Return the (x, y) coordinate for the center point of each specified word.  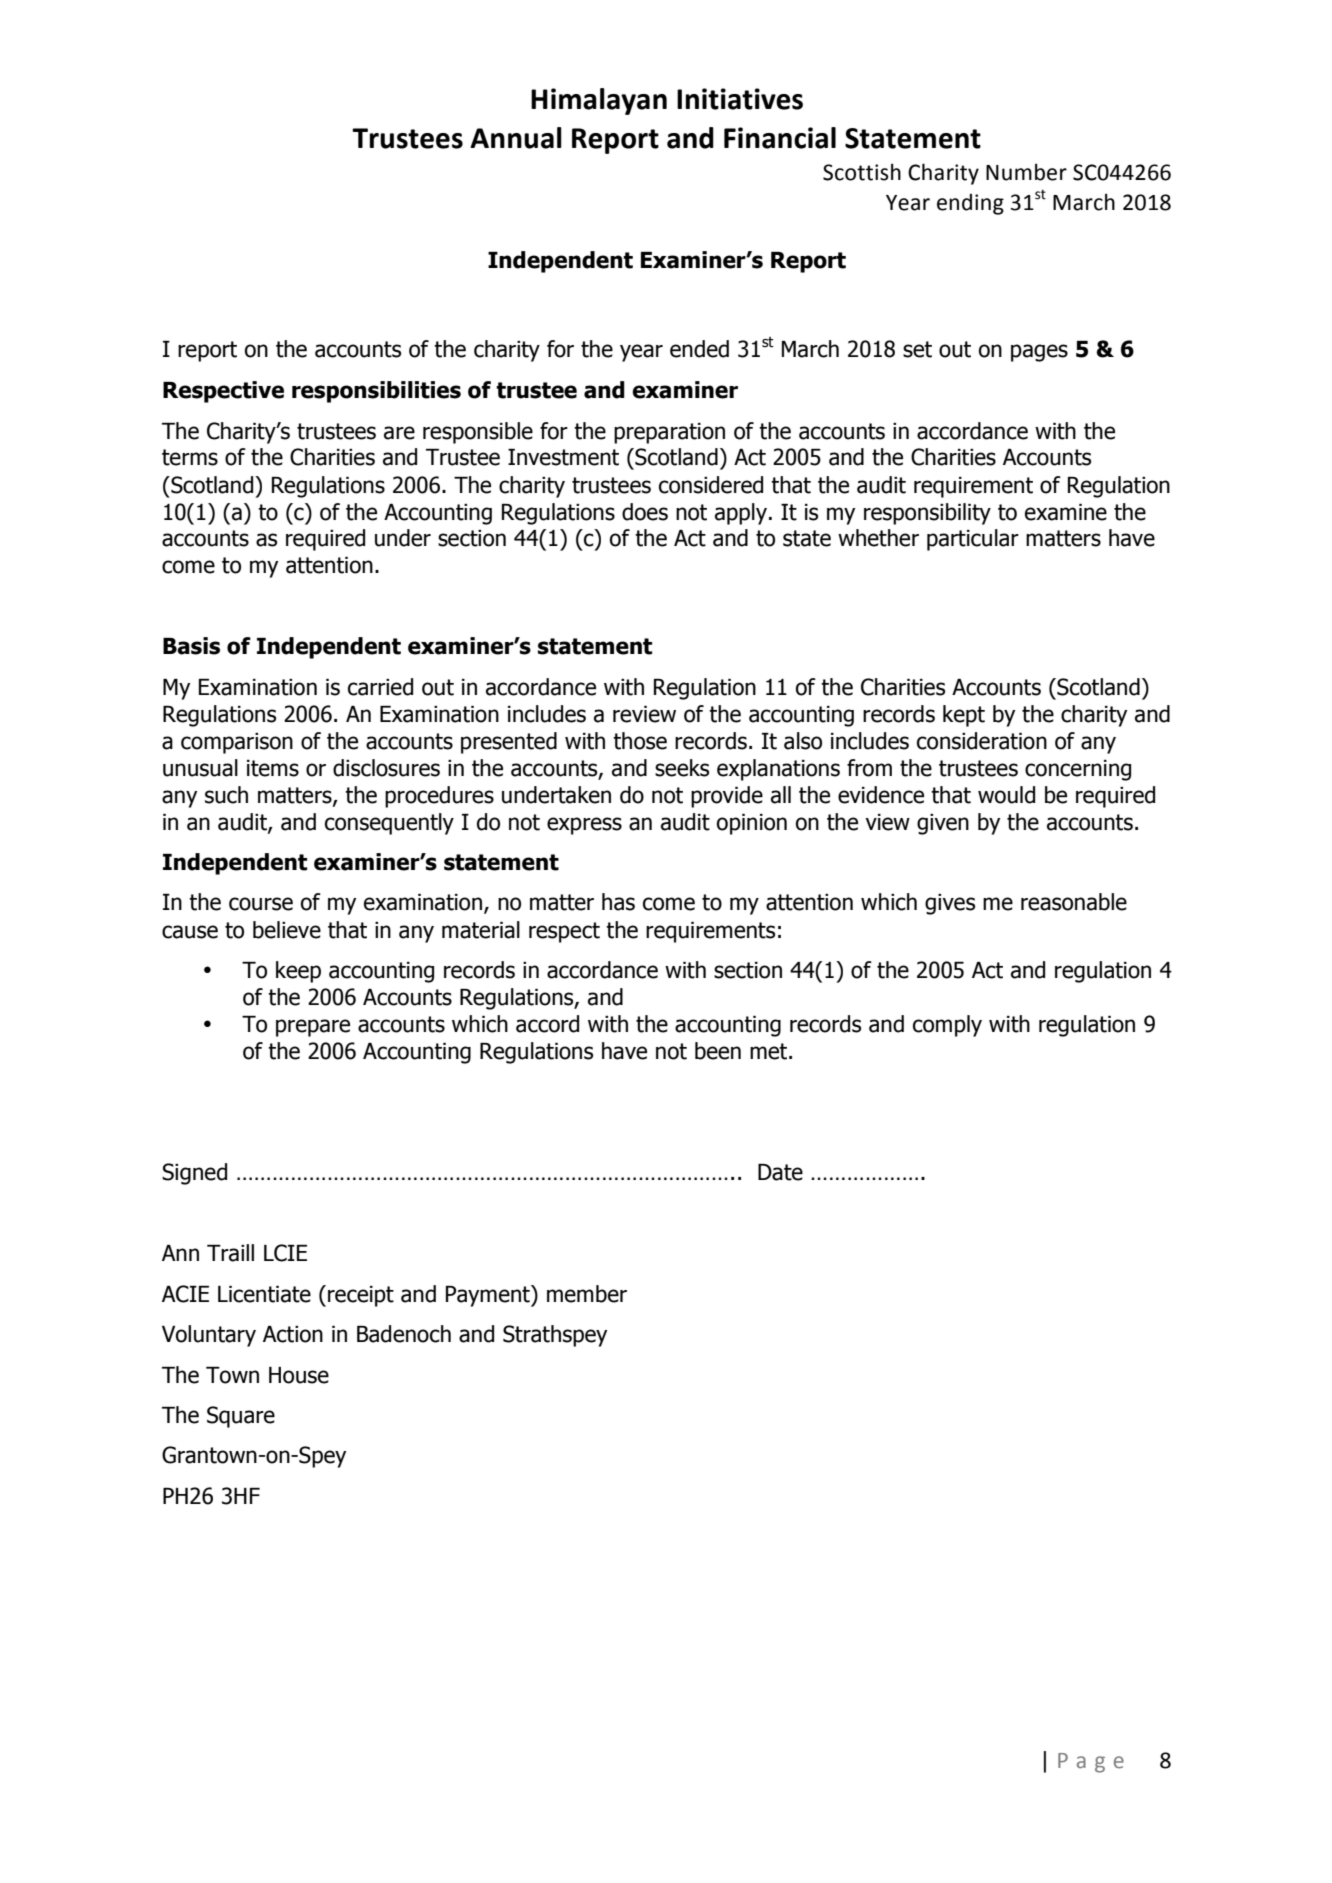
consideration (982, 741)
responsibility (927, 514)
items (273, 768)
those (640, 741)
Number (1026, 172)
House (299, 1375)
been (718, 1051)
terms (190, 457)
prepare (313, 1028)
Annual (516, 138)
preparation (669, 433)
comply (947, 1026)
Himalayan (599, 101)
